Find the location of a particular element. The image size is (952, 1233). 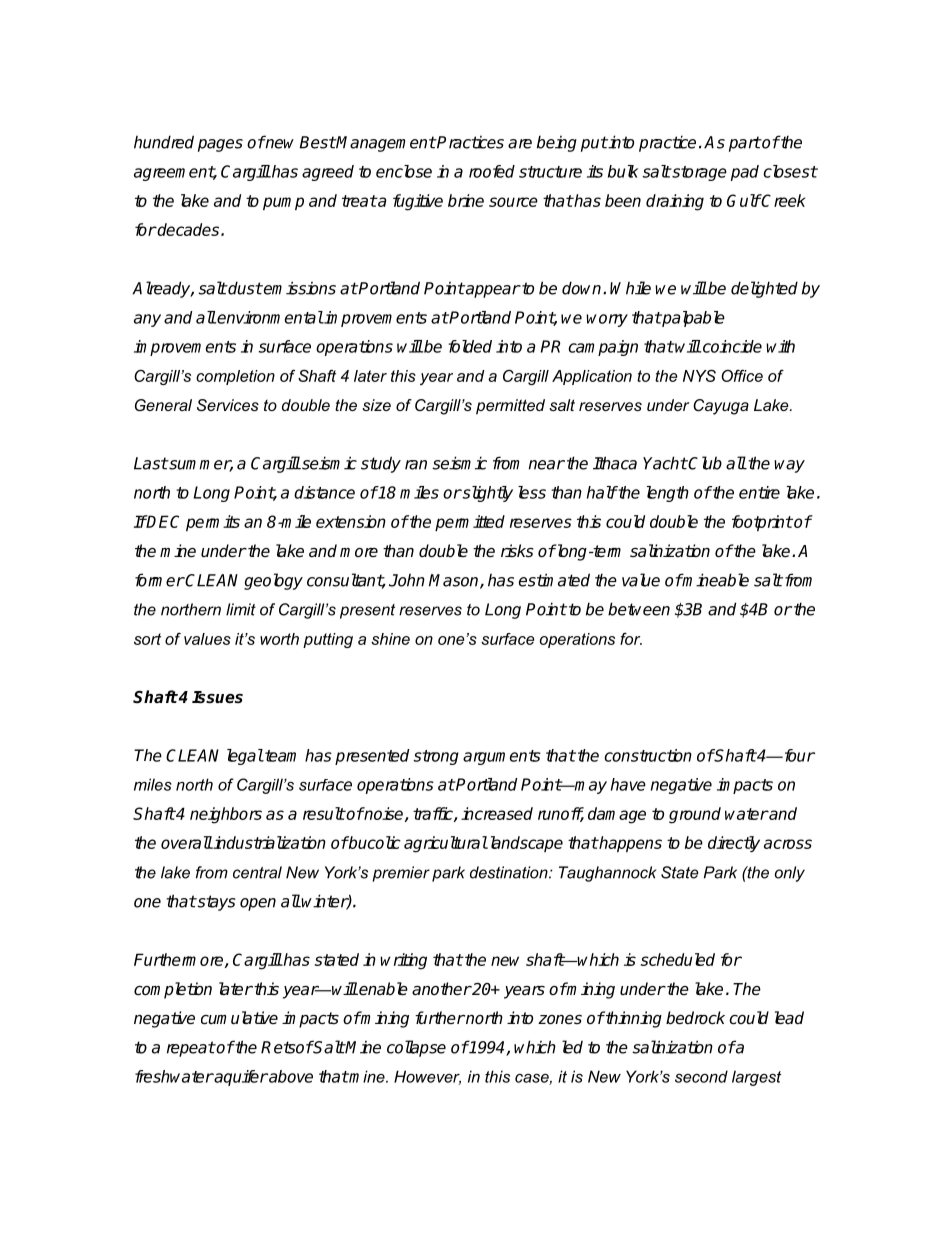

Last is located at coordinates (151, 463).
